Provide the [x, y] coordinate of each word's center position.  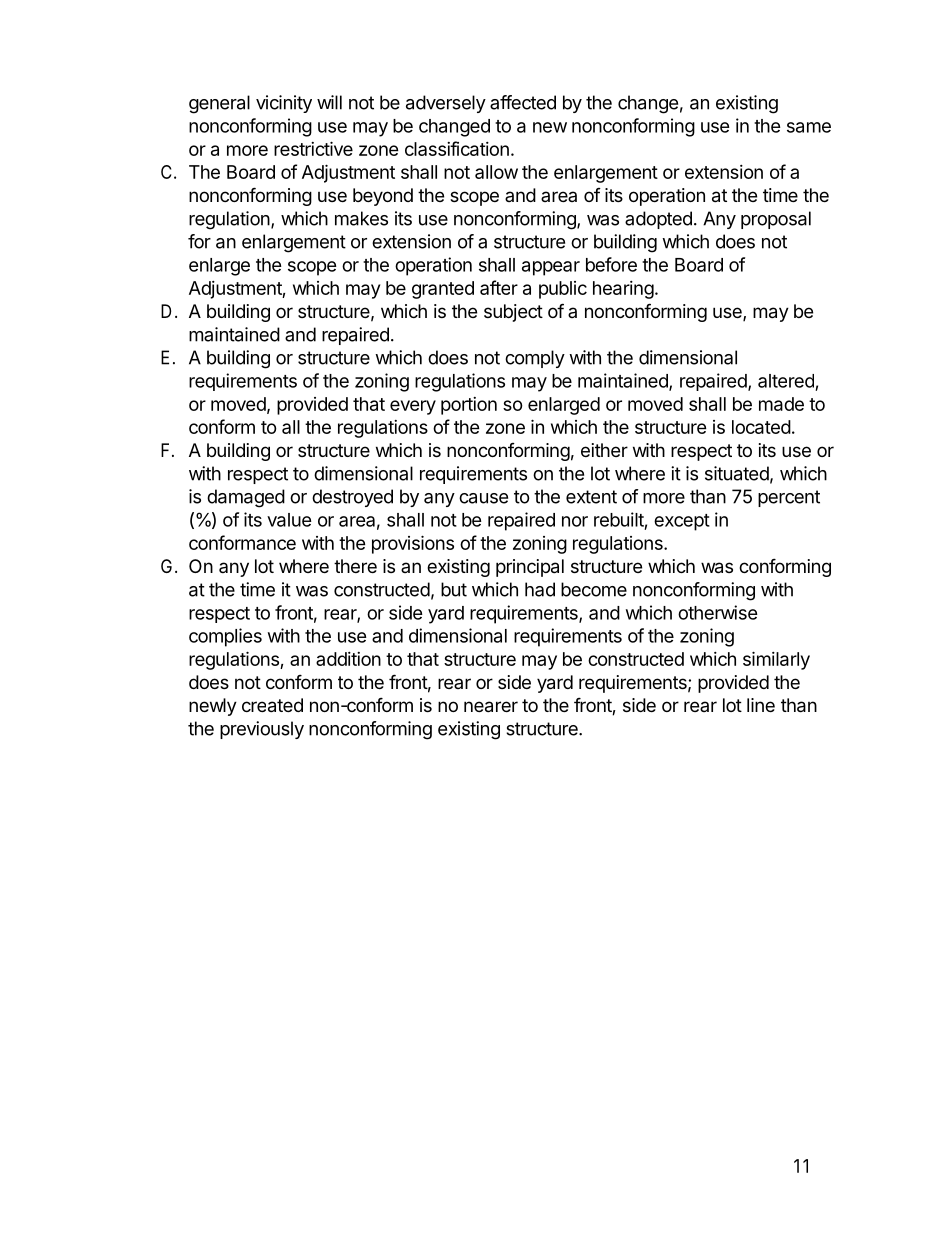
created [272, 705]
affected [523, 102]
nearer [491, 707]
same [809, 127]
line [761, 705]
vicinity [284, 104]
